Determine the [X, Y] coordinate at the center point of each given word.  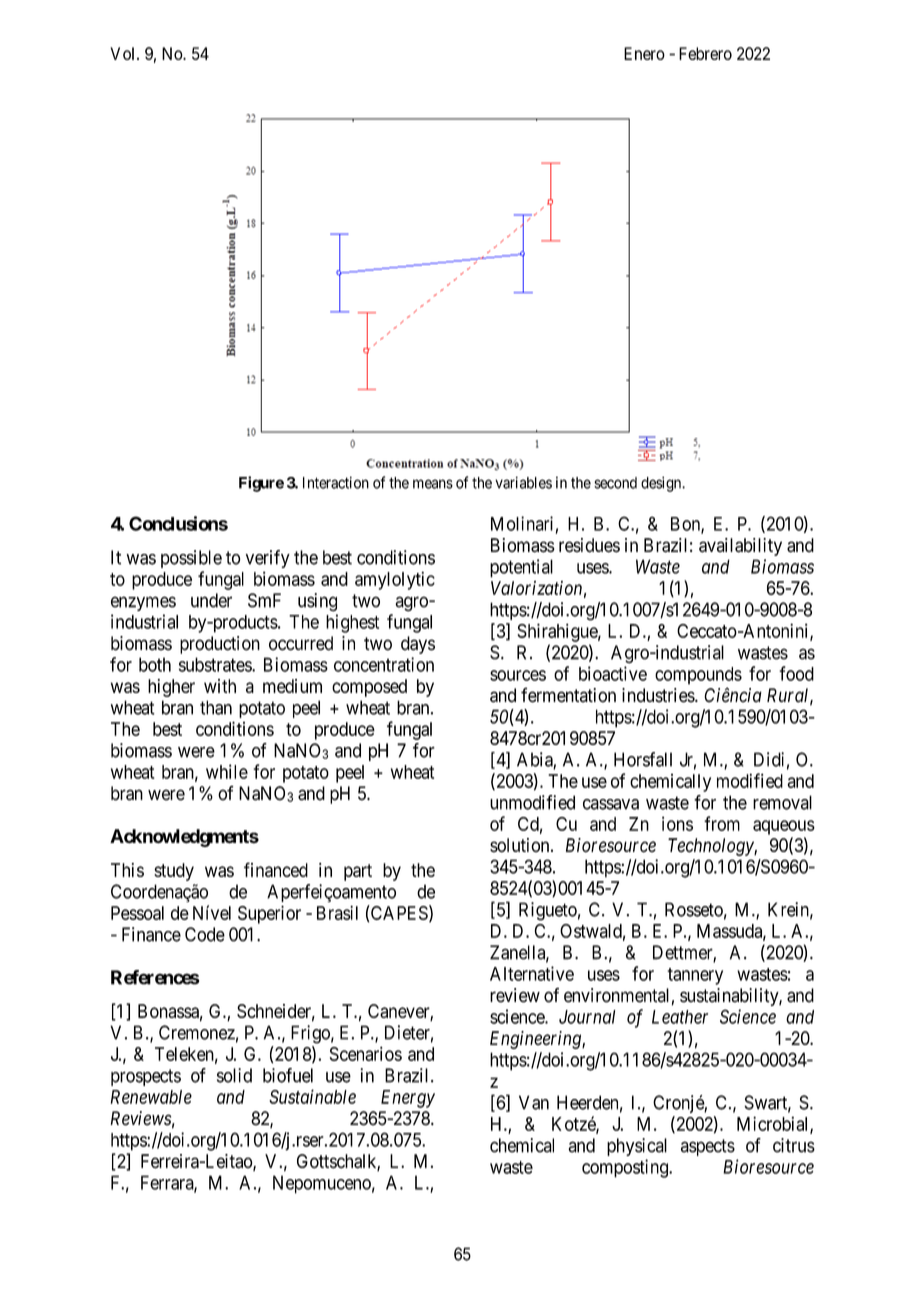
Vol [124, 53]
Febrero [705, 53]
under [211, 600]
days [418, 645]
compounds [698, 676]
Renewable [151, 1097]
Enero [644, 53]
